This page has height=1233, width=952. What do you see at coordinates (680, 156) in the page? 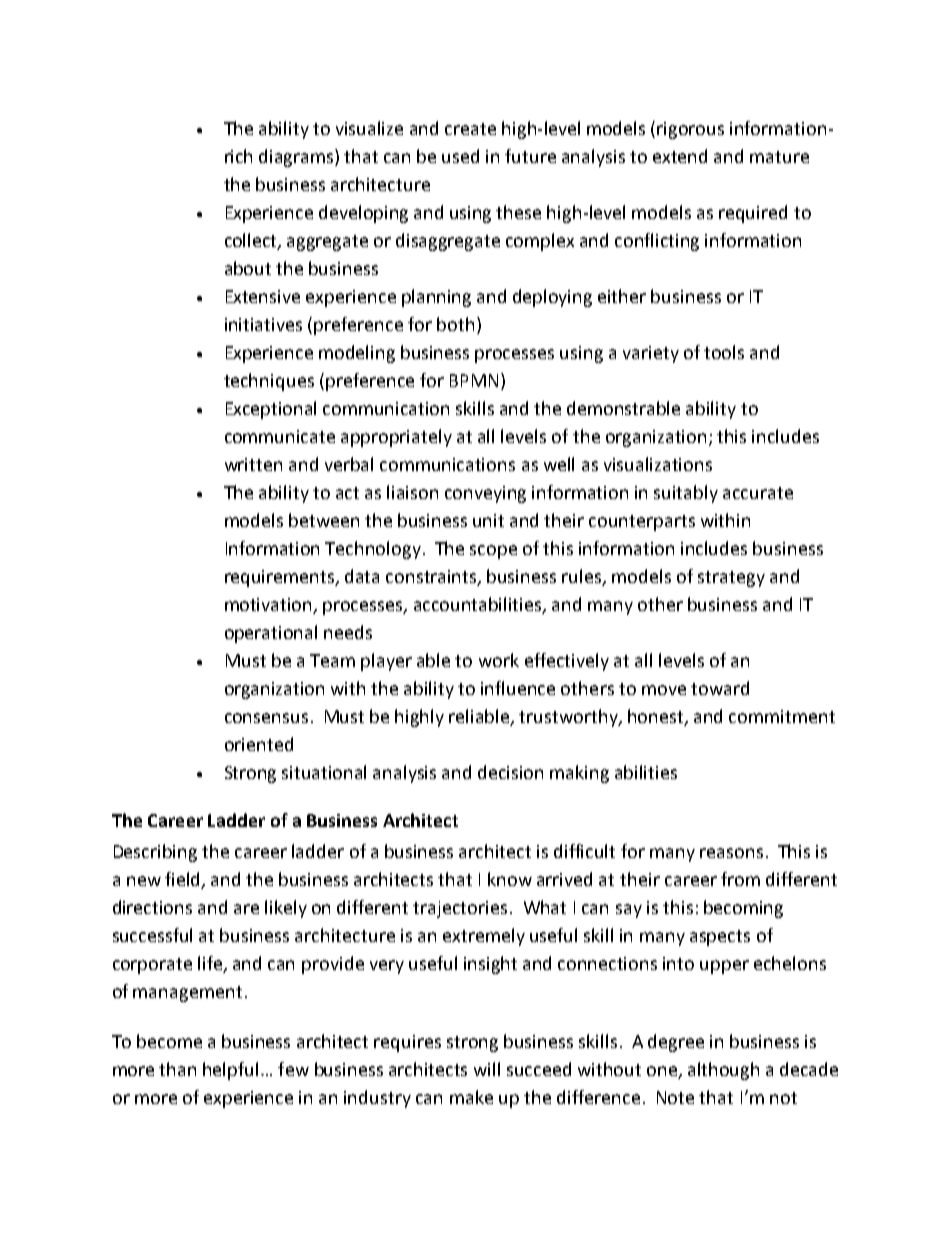
I see `extend` at bounding box center [680, 156].
